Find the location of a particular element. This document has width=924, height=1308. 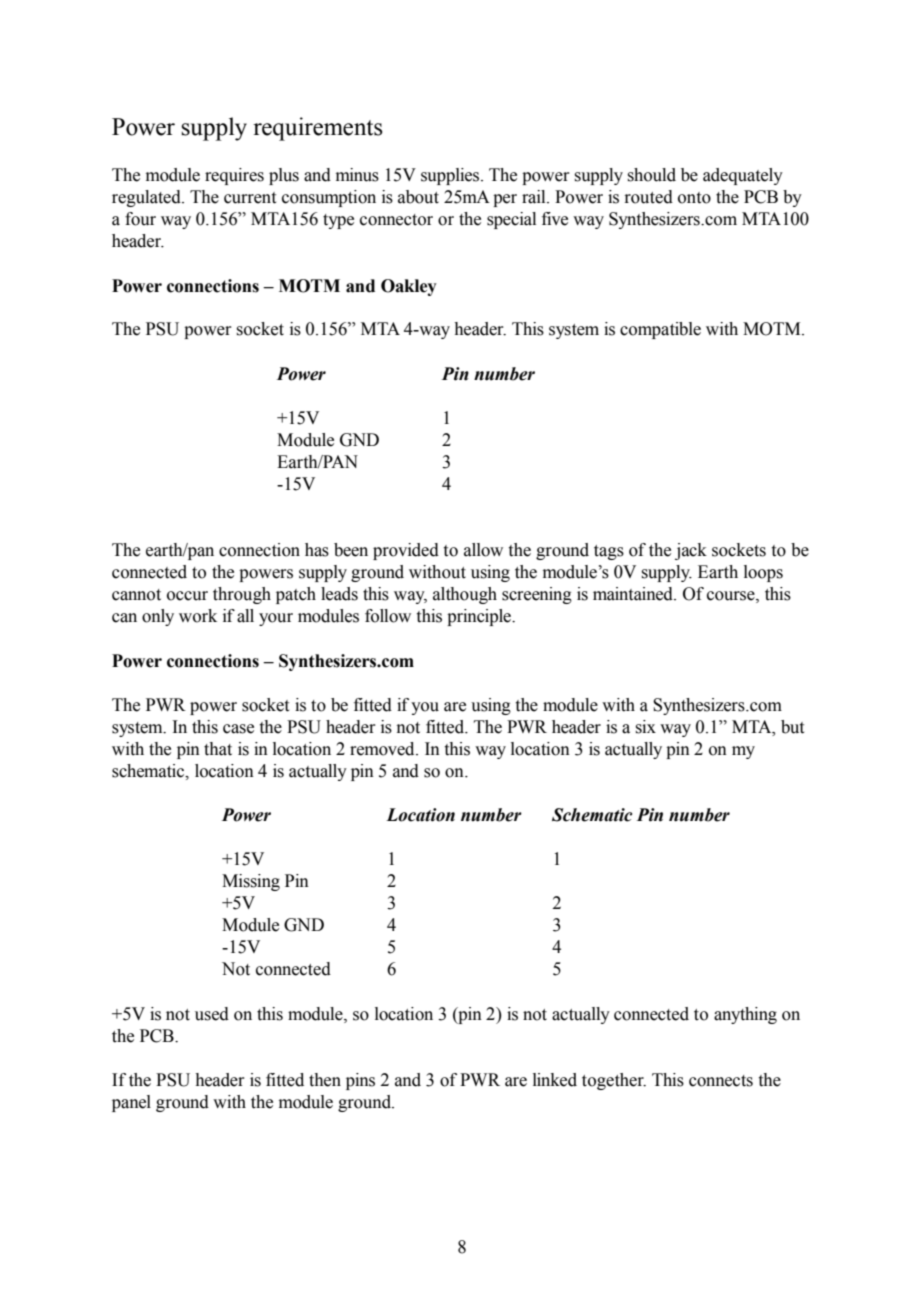

requires is located at coordinates (234, 176).
